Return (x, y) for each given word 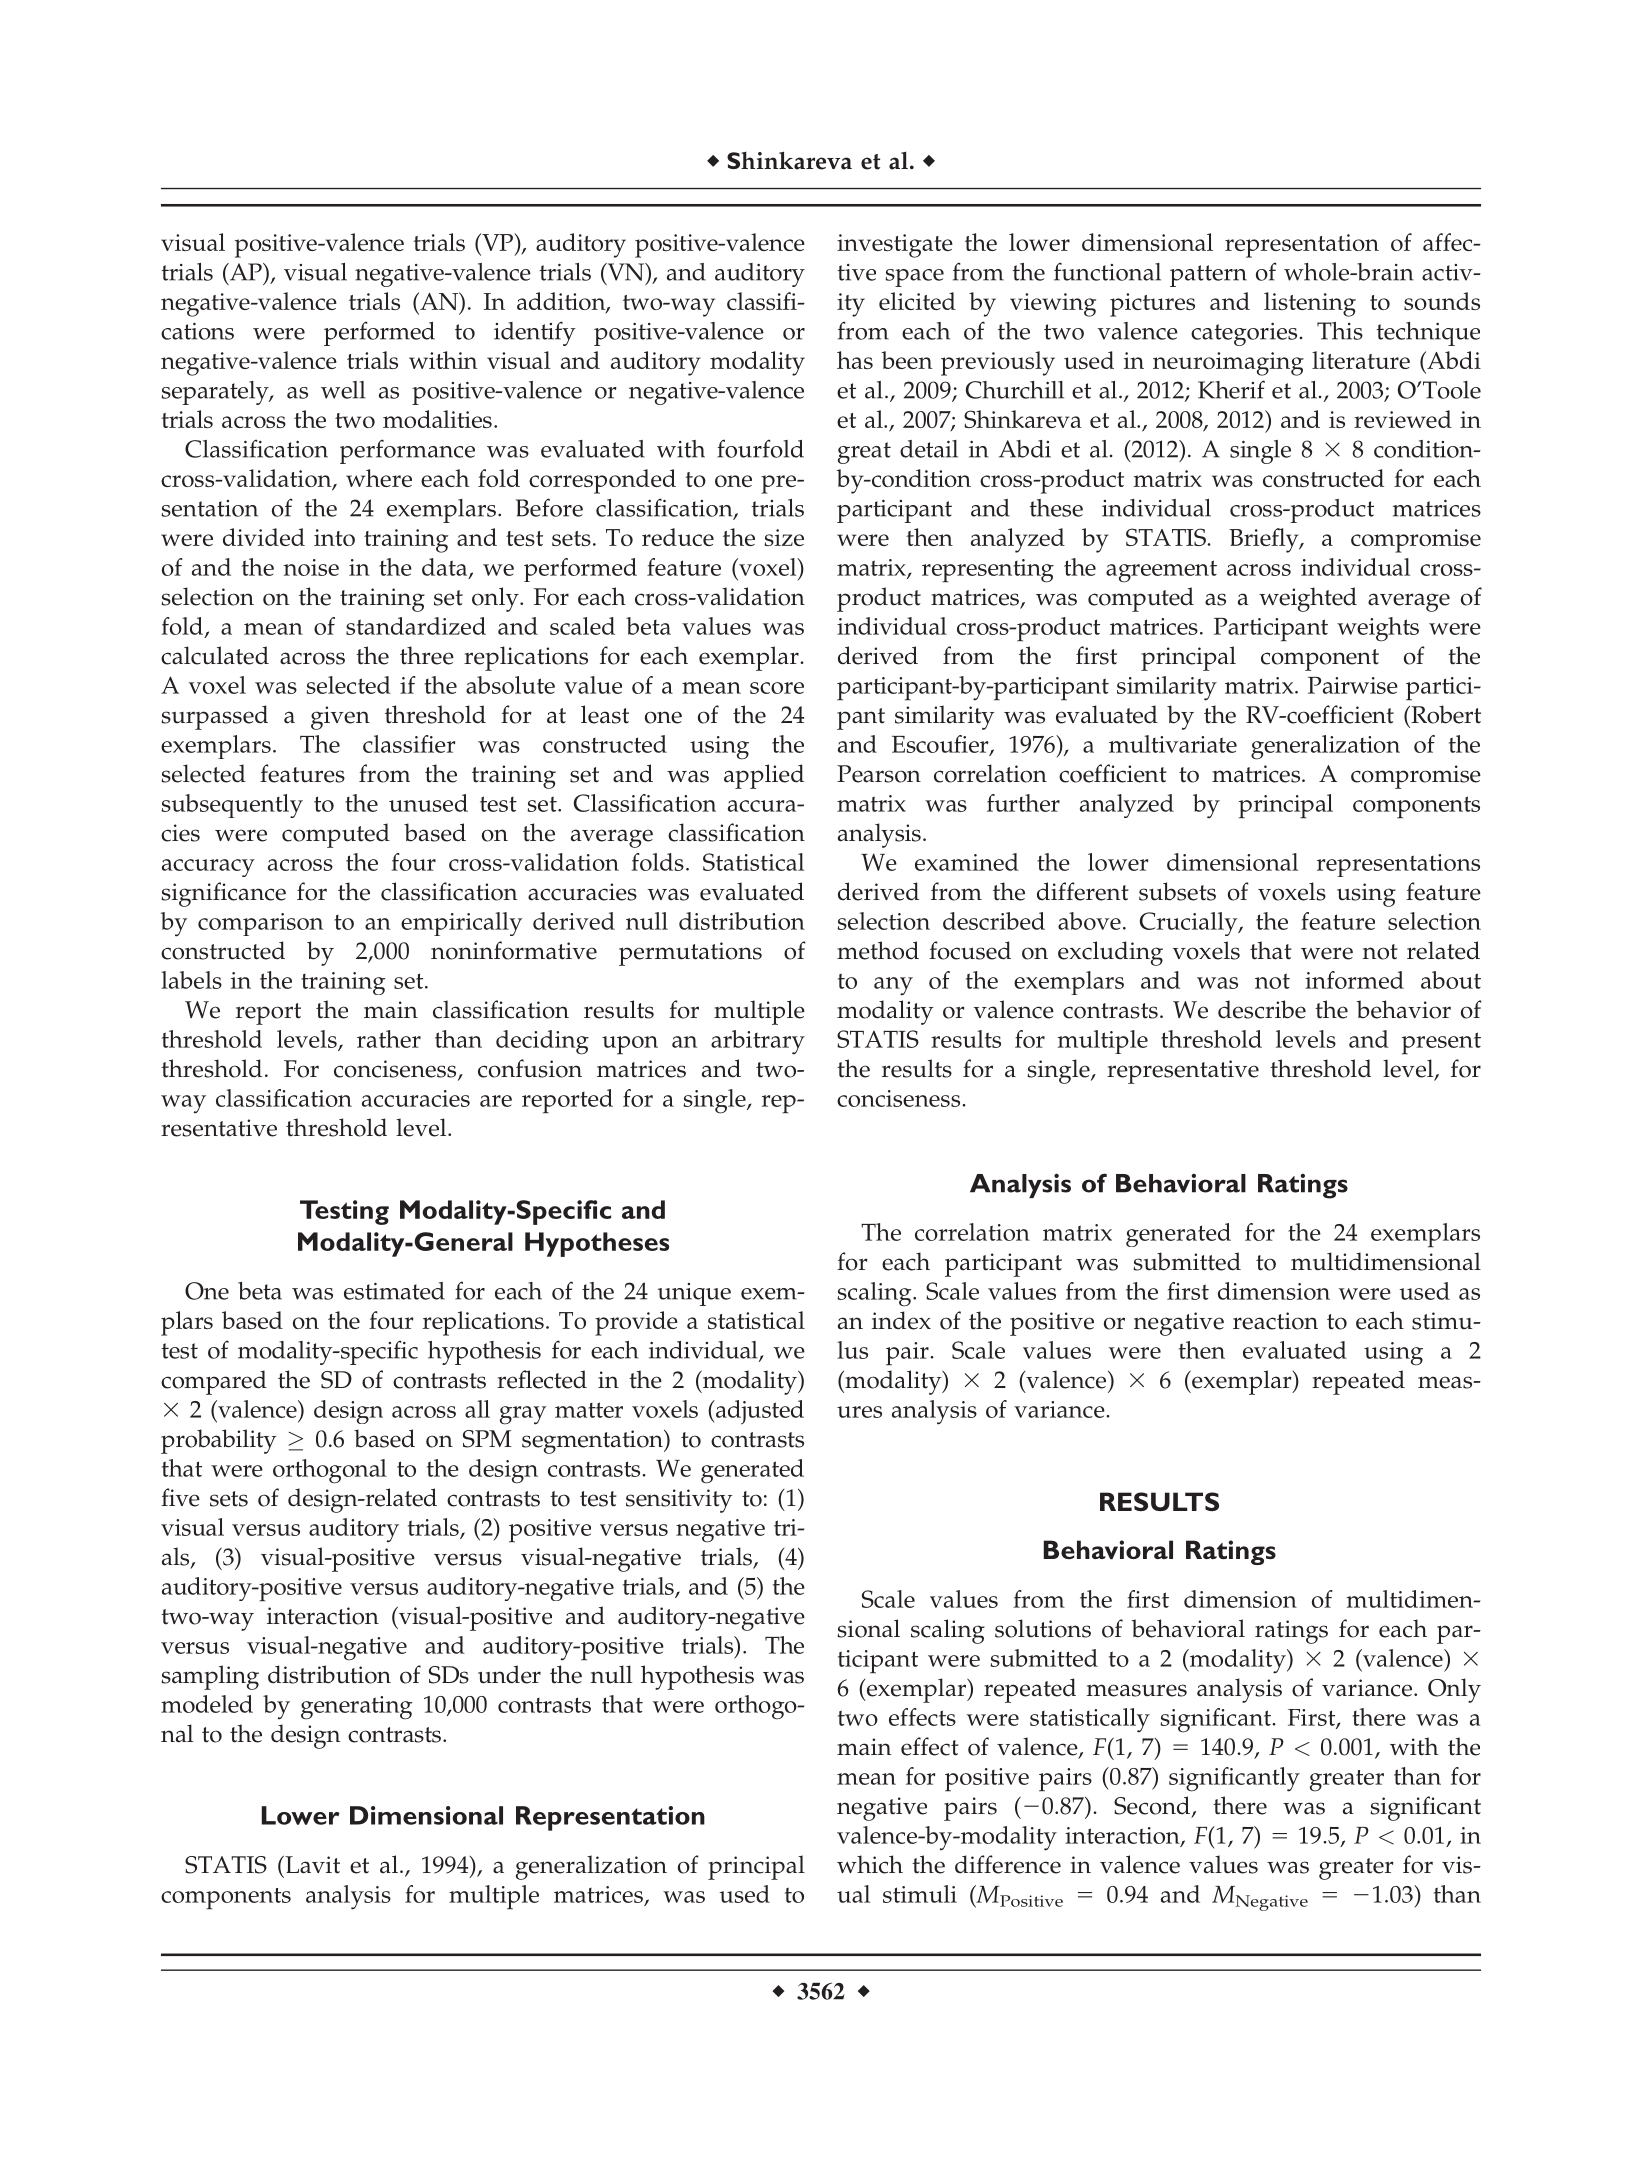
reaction (1275, 1321)
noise (311, 567)
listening (1310, 304)
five (180, 1497)
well (343, 390)
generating (356, 1708)
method (878, 950)
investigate (895, 246)
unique (694, 1294)
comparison (260, 924)
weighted (1308, 599)
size (784, 537)
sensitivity (679, 1501)
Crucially (1190, 924)
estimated (394, 1291)
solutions (1043, 1628)
